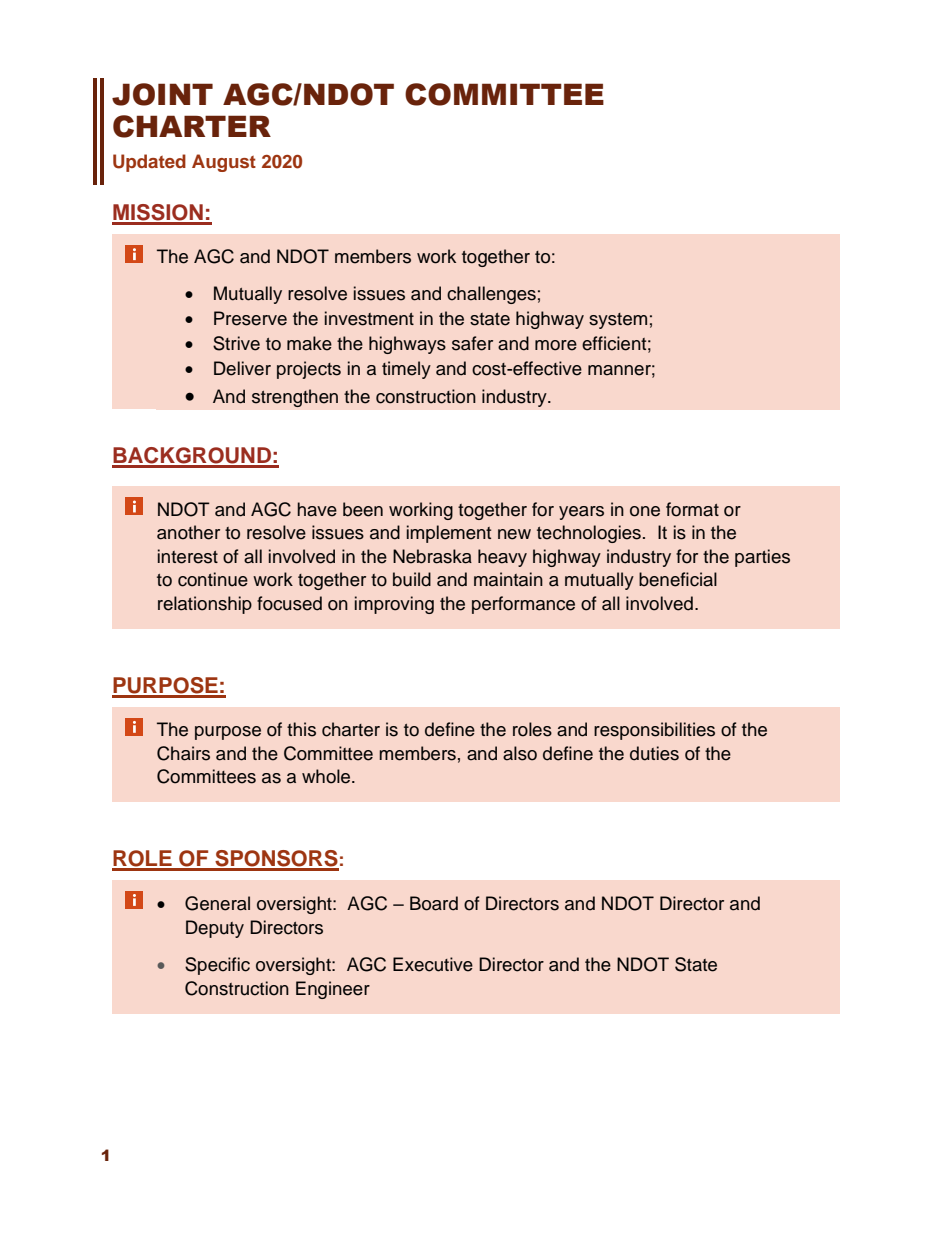 The height and width of the document is (1233, 952). What do you see at coordinates (491, 295) in the document?
I see `challenges` at bounding box center [491, 295].
